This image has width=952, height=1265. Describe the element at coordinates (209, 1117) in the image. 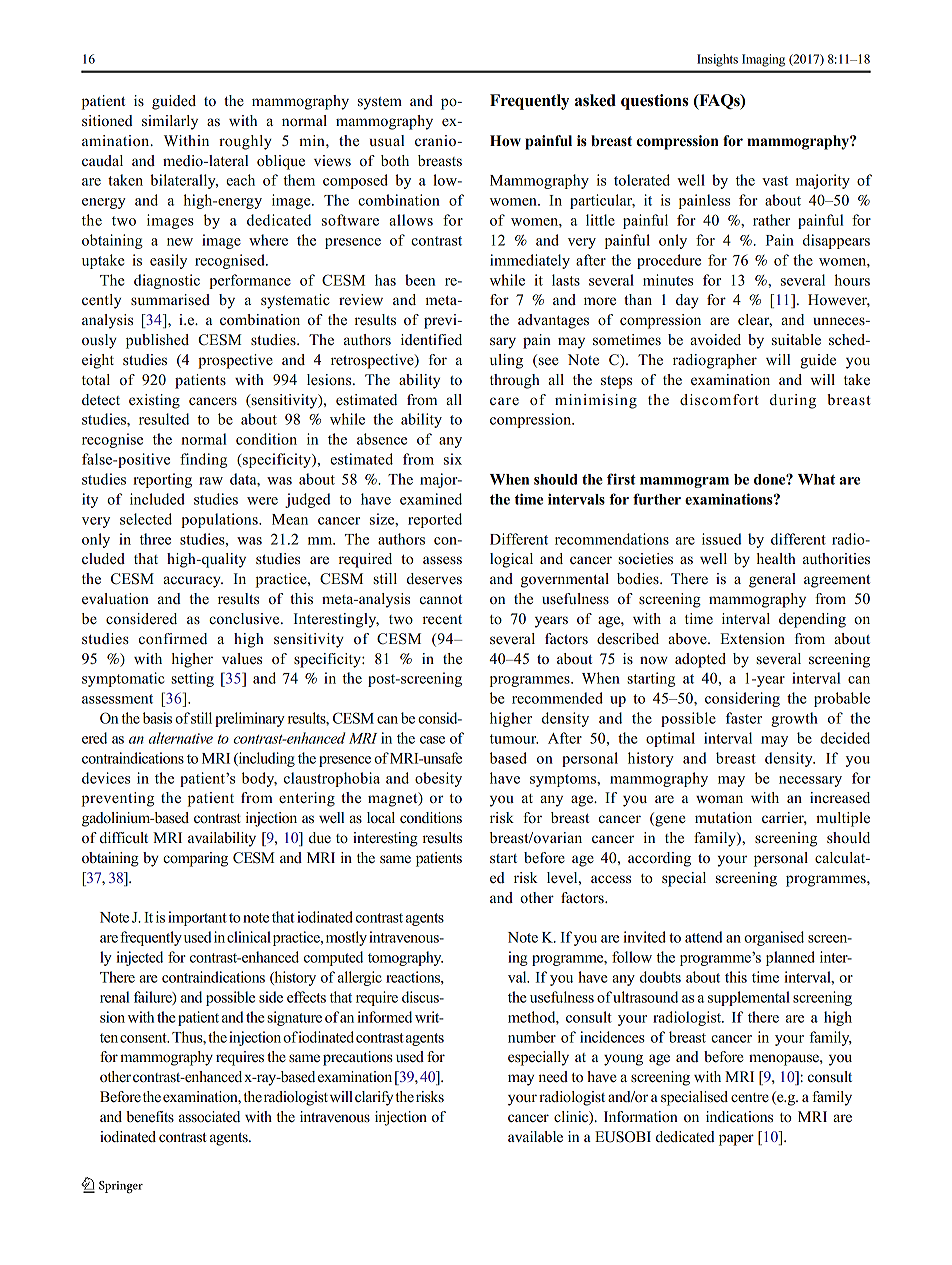

I see `associated` at that location.
